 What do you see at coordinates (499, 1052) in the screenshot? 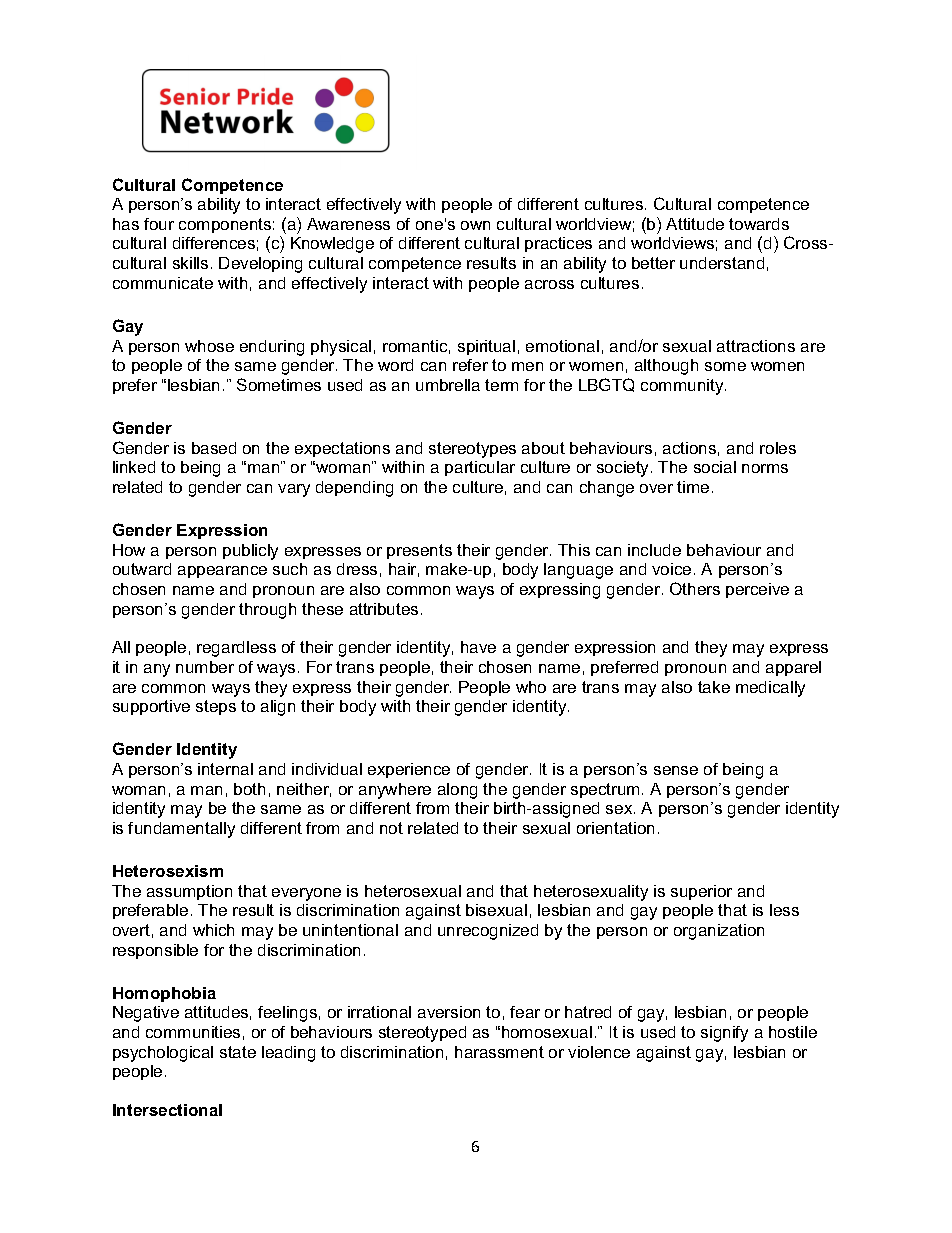
I see `harassment` at bounding box center [499, 1052].
